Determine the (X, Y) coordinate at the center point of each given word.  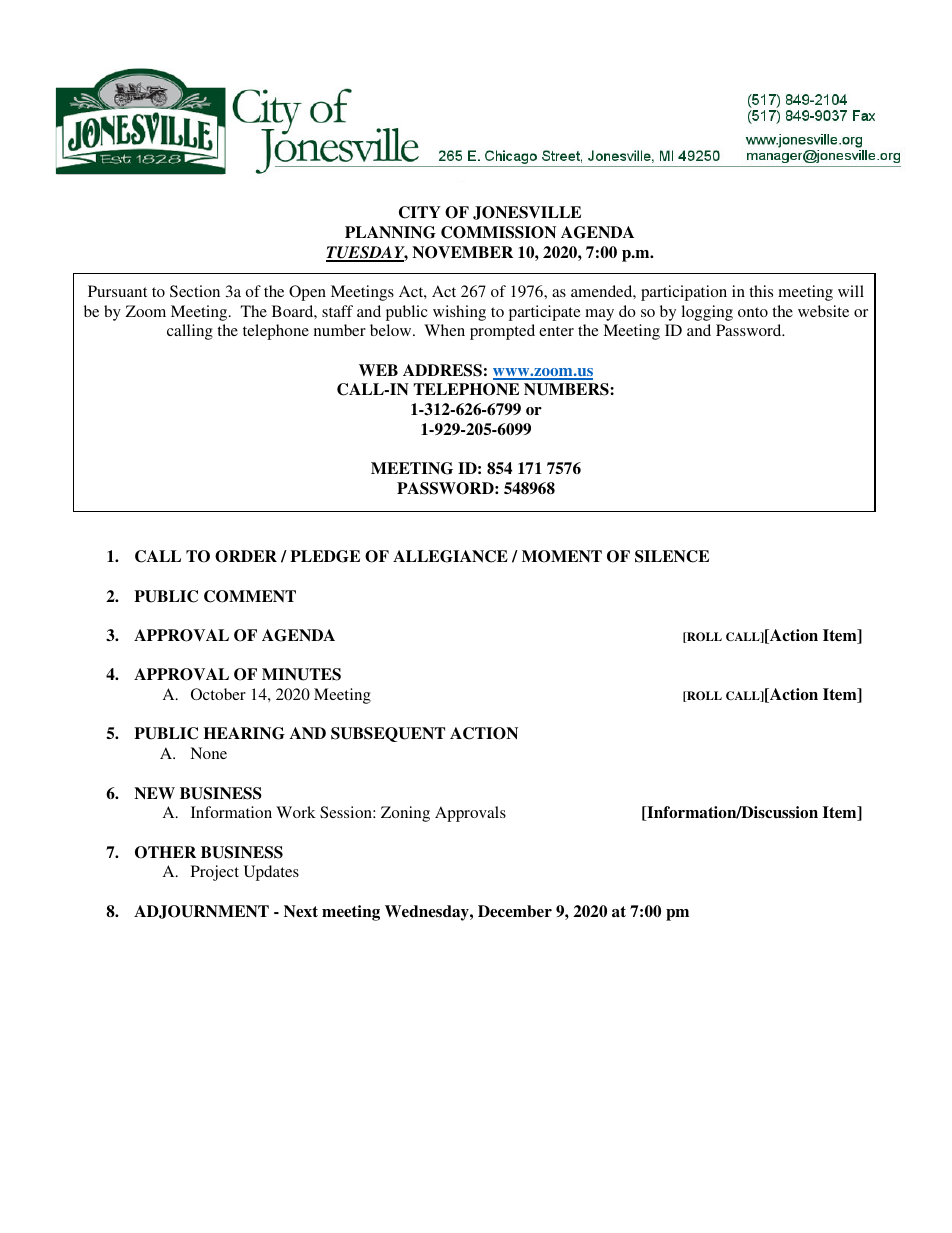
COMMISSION (498, 232)
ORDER (246, 556)
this (761, 291)
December (515, 911)
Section (195, 291)
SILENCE (672, 556)
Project (215, 873)
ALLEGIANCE (450, 556)
